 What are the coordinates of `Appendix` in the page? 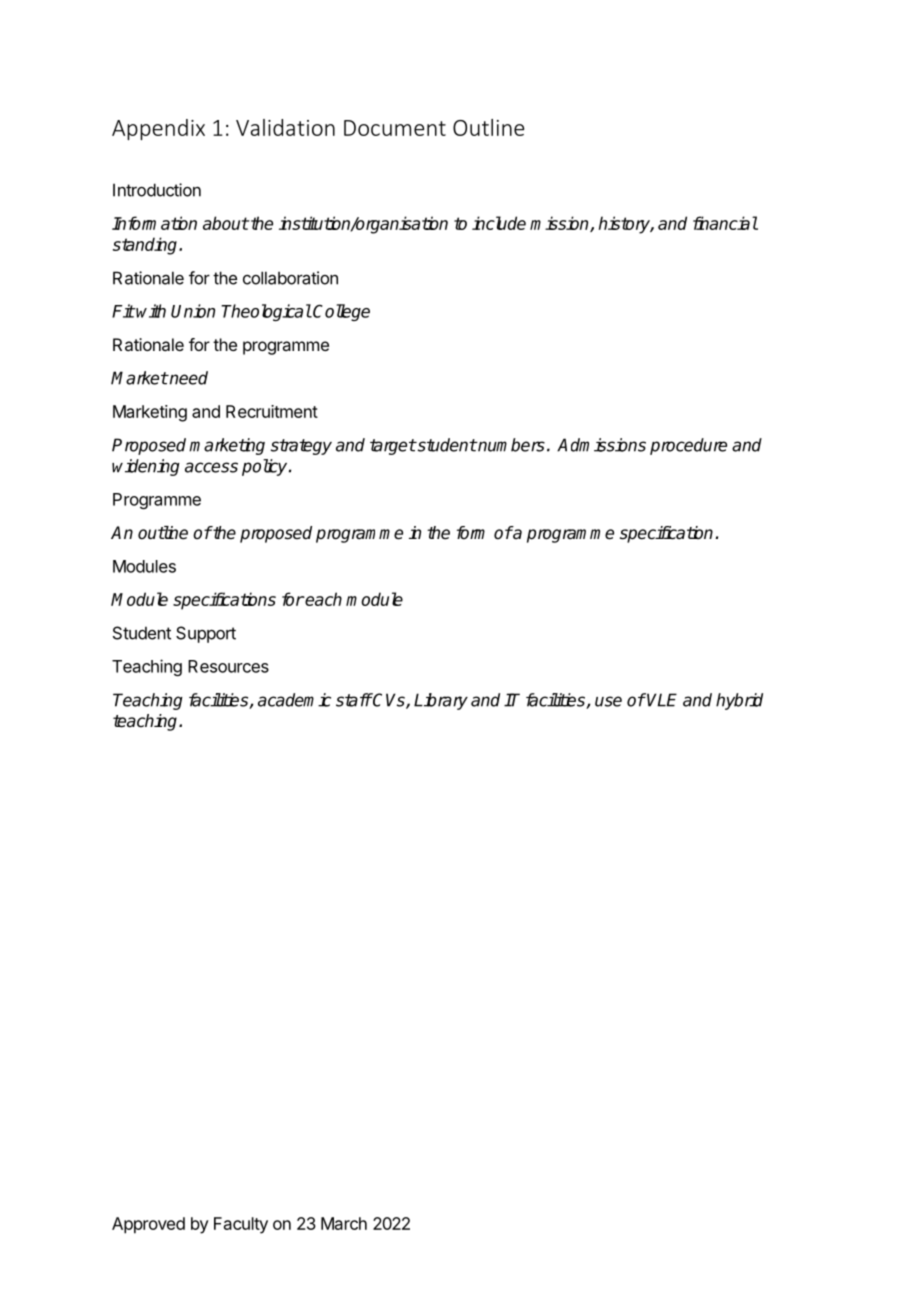 It's located at (158, 129).
